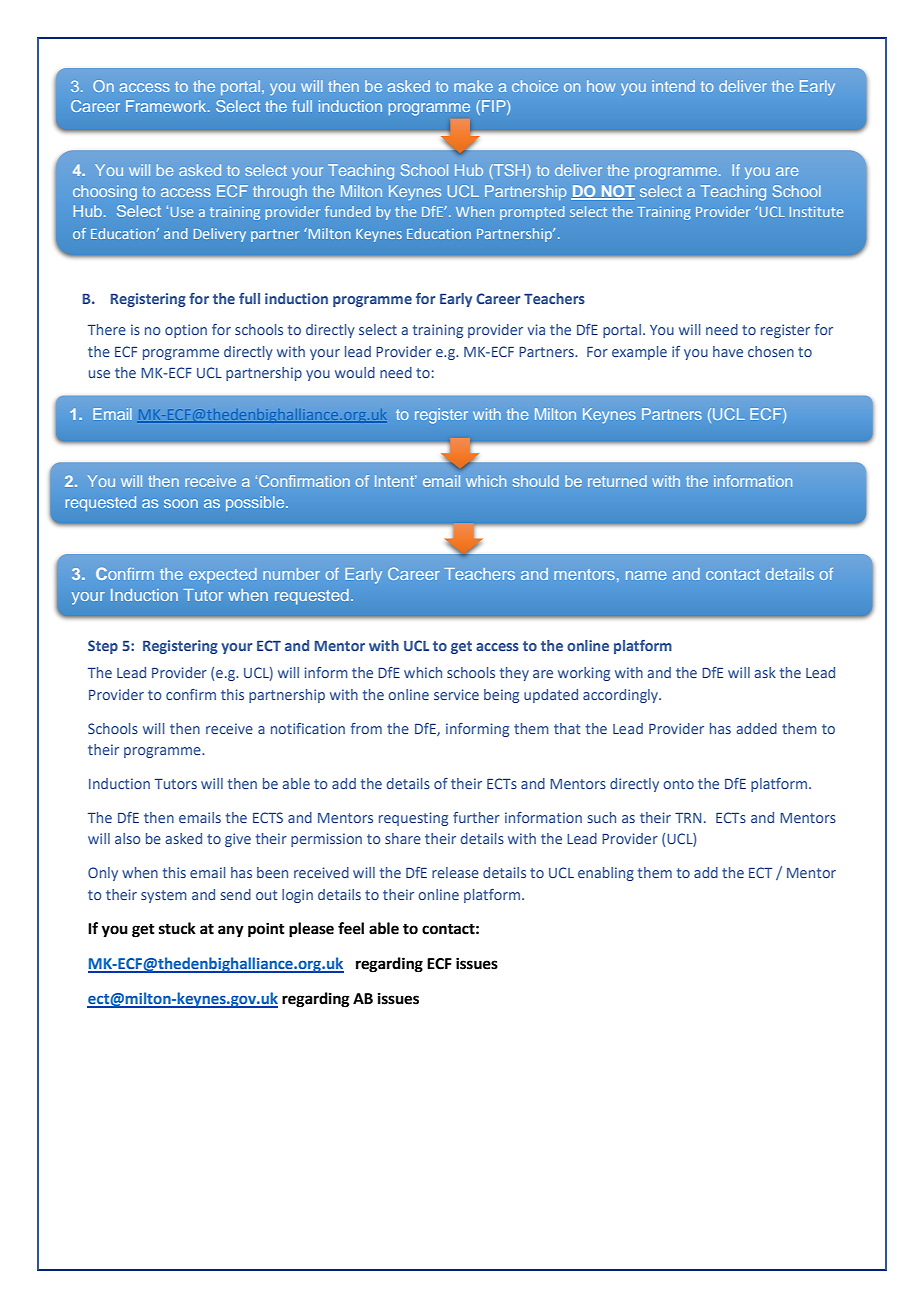  What do you see at coordinates (473, 86) in the document?
I see `make` at bounding box center [473, 86].
